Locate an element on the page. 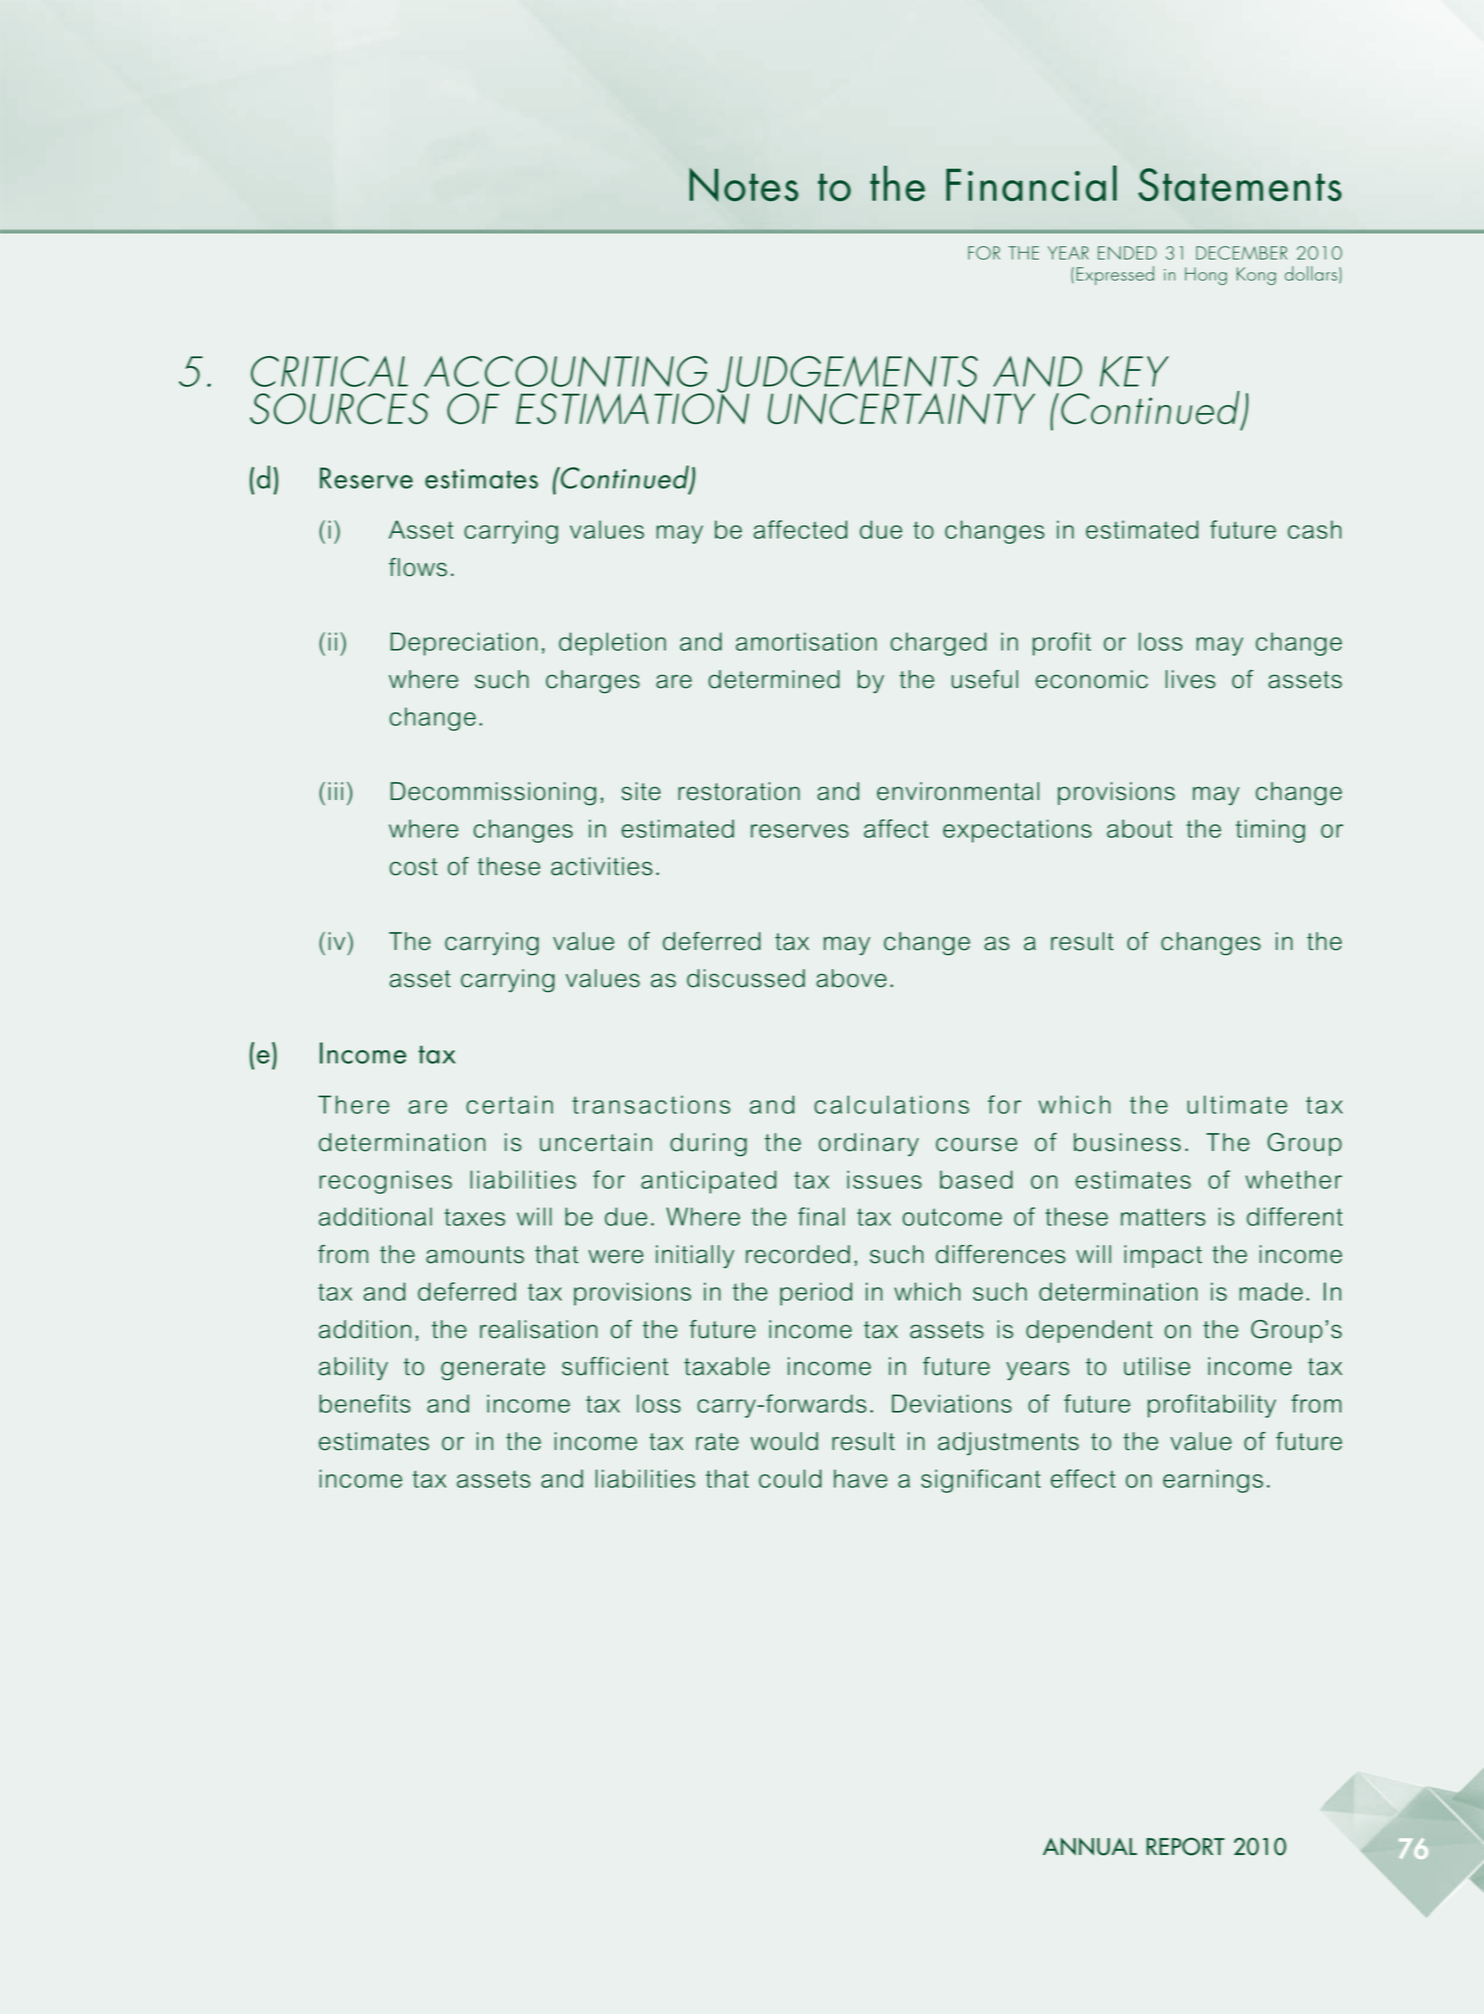 The image size is (1484, 2014). There is located at coordinates (353, 1104).
